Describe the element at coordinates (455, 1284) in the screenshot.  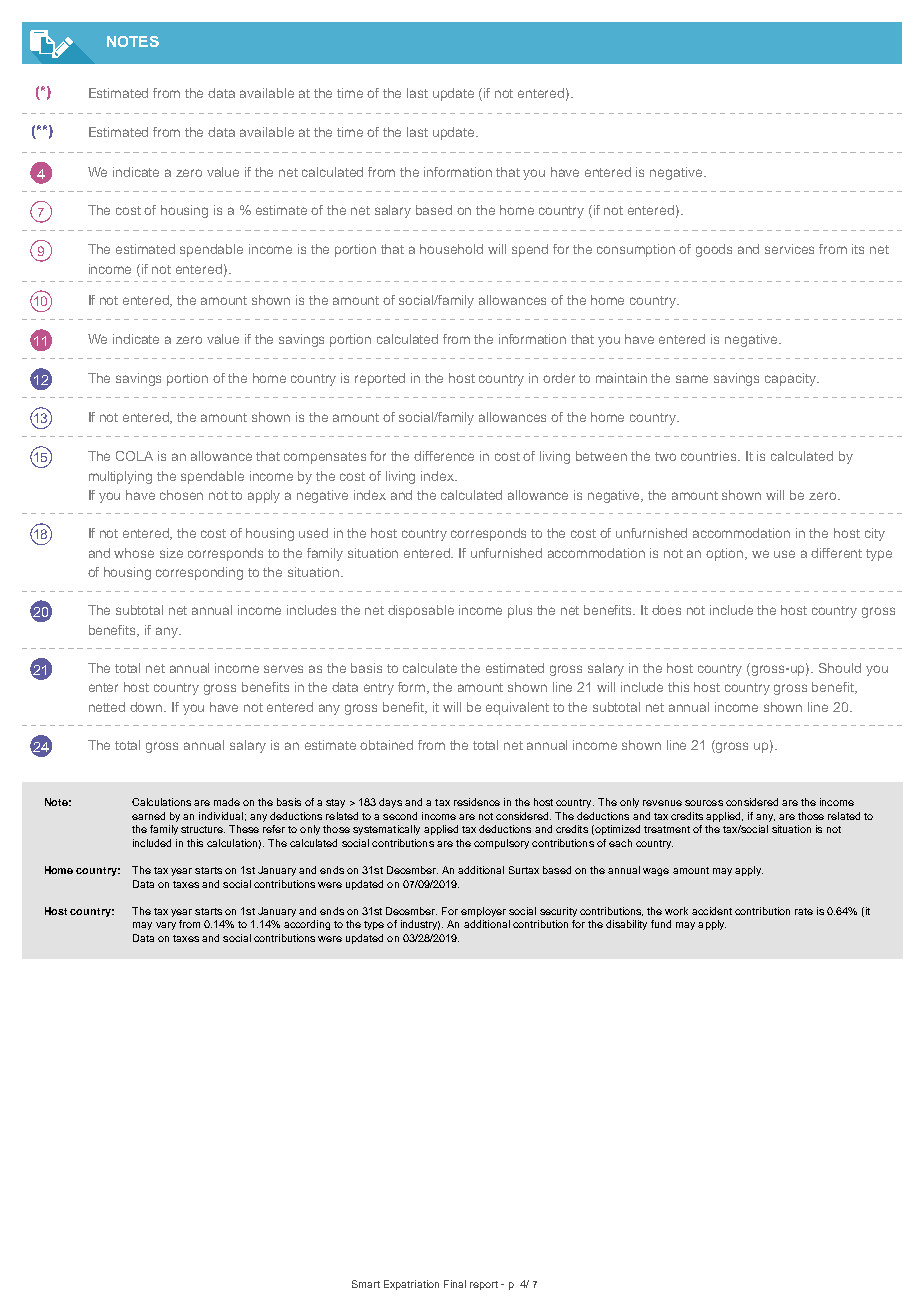
I see `Final` at that location.
